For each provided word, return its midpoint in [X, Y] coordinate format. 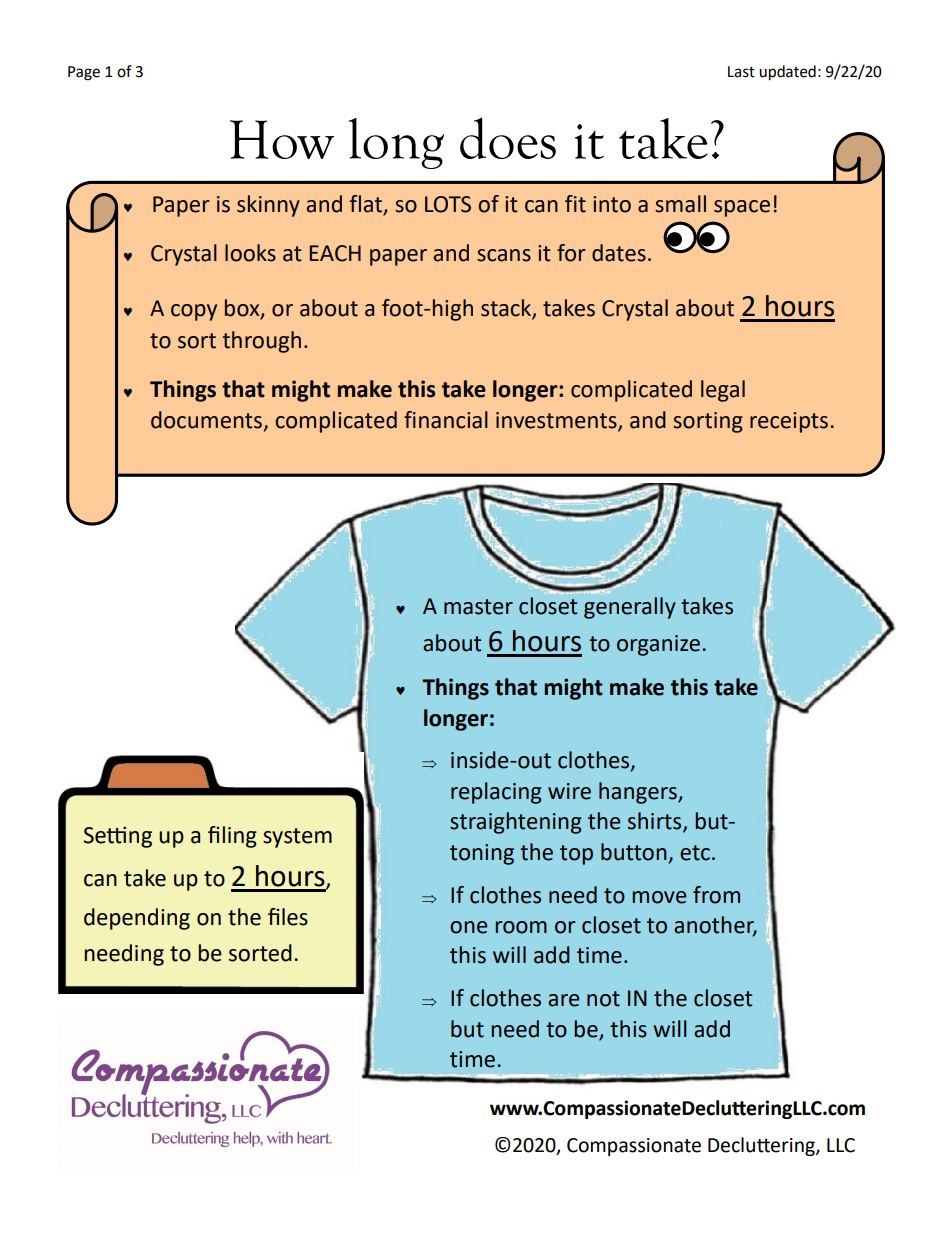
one [468, 927]
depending [137, 919]
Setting [118, 837]
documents [206, 420]
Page [84, 73]
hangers [639, 793]
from [716, 895]
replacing [496, 793]
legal [723, 391]
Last [741, 72]
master [478, 607]
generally [630, 608]
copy [194, 312]
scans [504, 255]
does [508, 138]
